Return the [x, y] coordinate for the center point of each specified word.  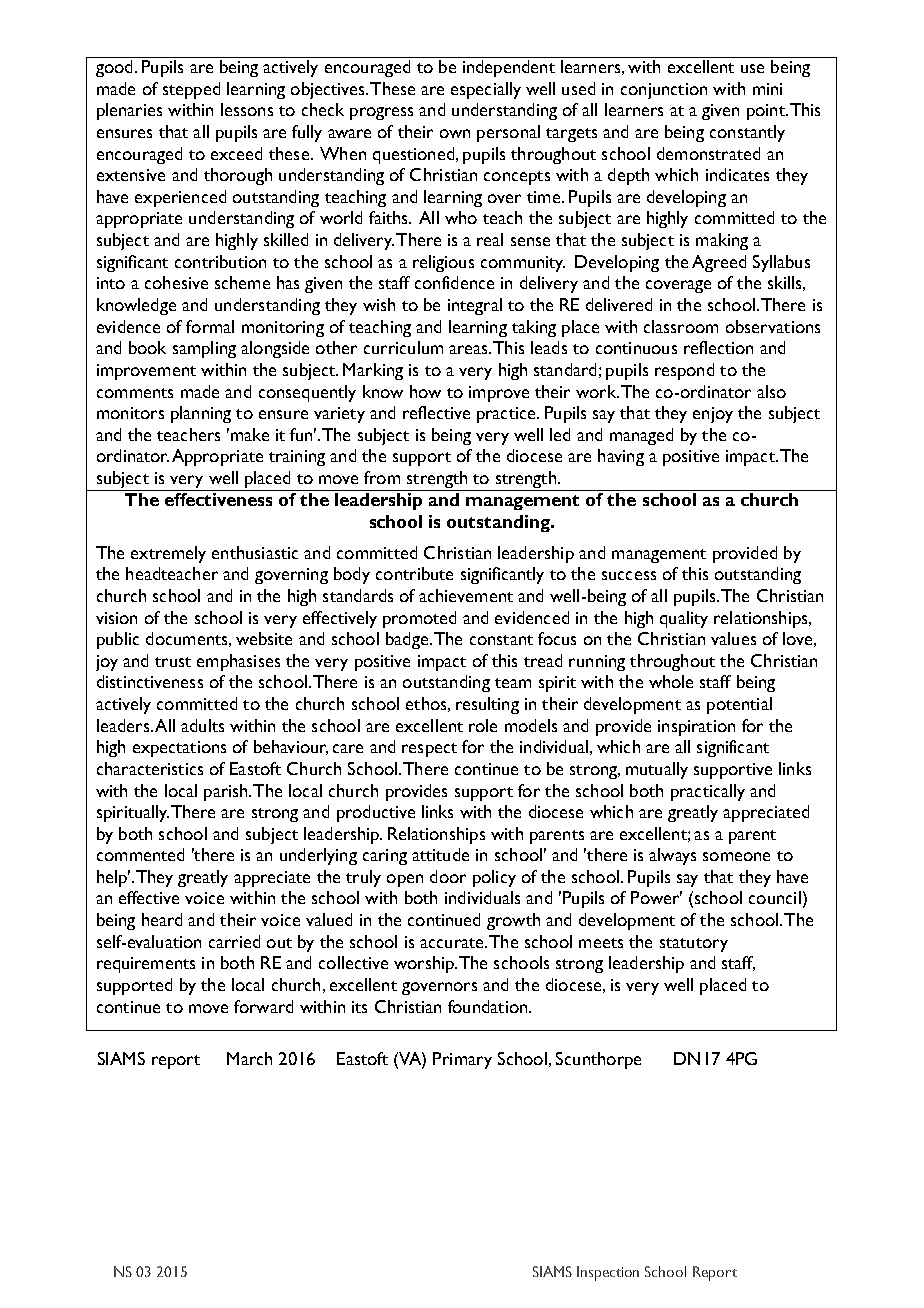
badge [407, 640]
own [455, 133]
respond [684, 371]
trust [173, 662]
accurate [453, 943]
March [249, 1058]
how [425, 391]
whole [671, 681]
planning [201, 414]
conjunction [664, 91]
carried [234, 941]
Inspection [608, 1273]
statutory [694, 945]
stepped [191, 90]
